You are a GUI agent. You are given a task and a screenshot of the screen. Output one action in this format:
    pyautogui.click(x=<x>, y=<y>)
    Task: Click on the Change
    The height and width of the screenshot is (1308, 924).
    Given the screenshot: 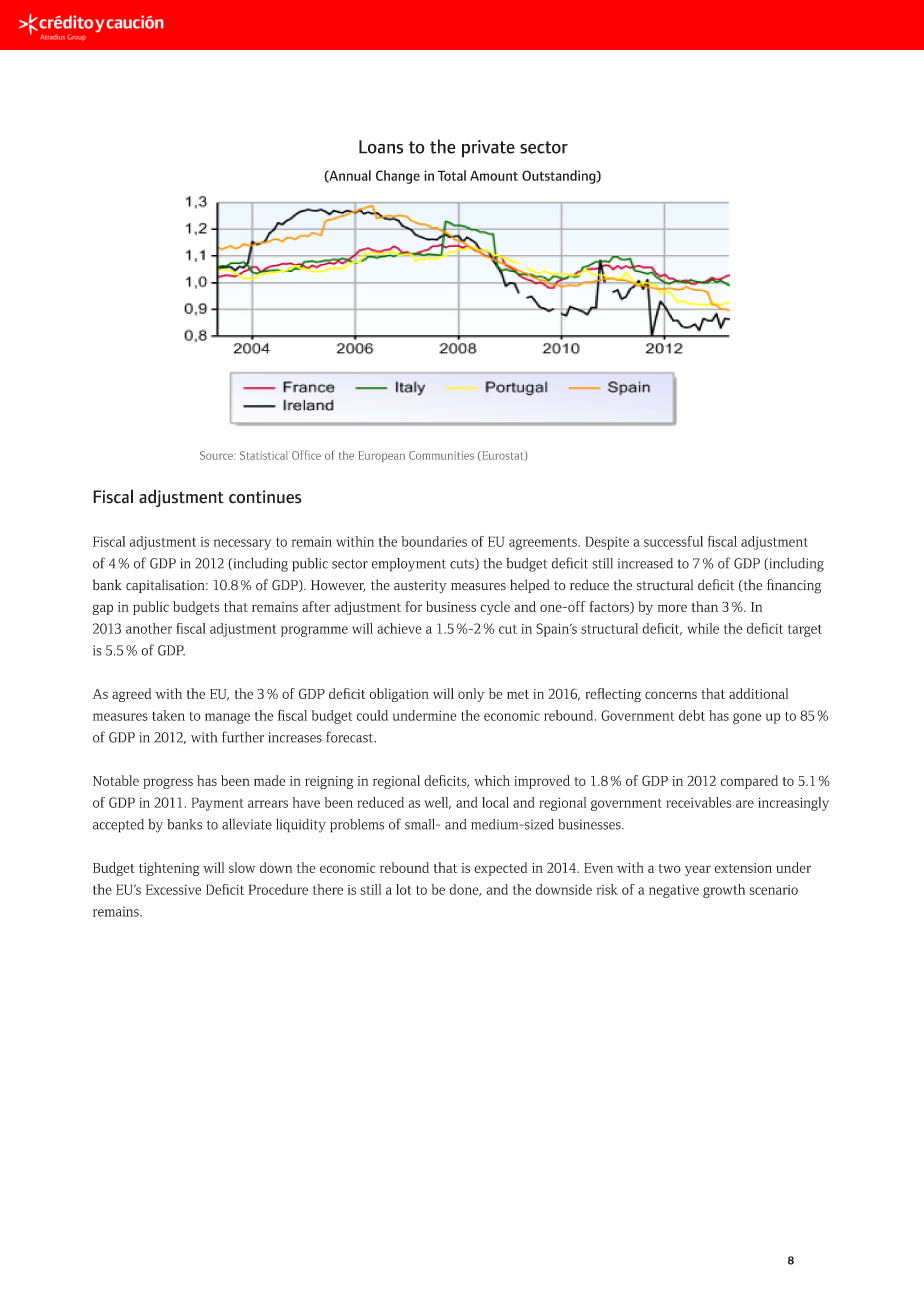 What is the action you would take?
    pyautogui.click(x=398, y=177)
